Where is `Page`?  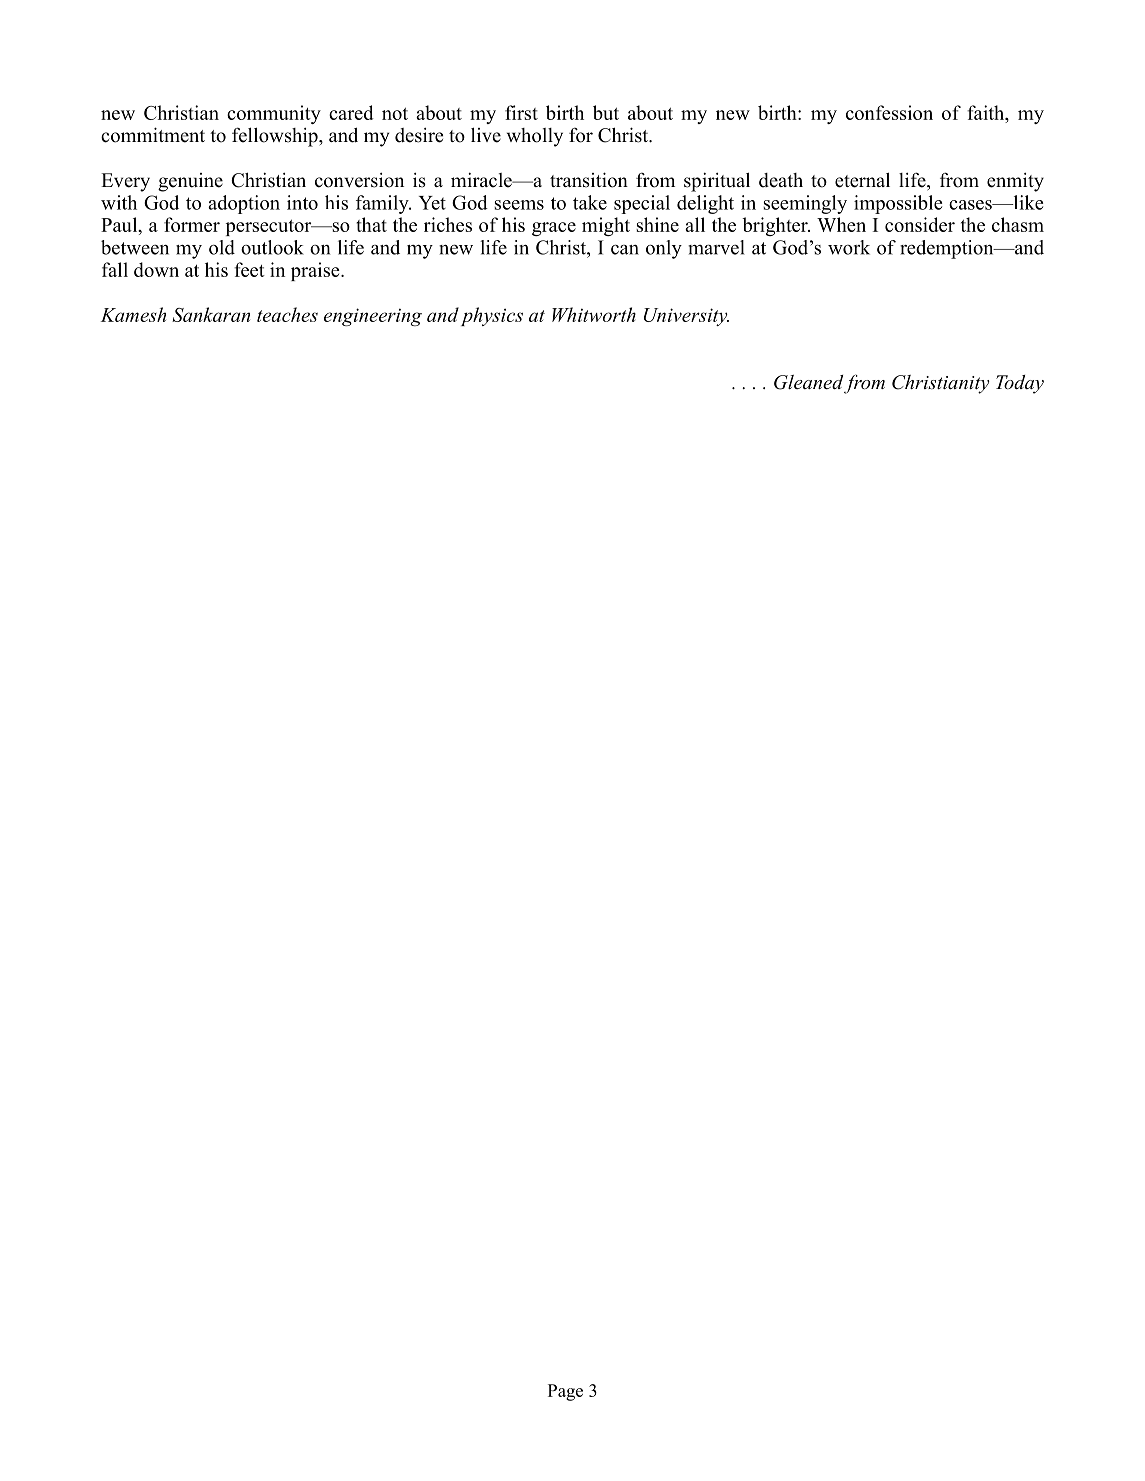 Page is located at coordinates (565, 1392).
